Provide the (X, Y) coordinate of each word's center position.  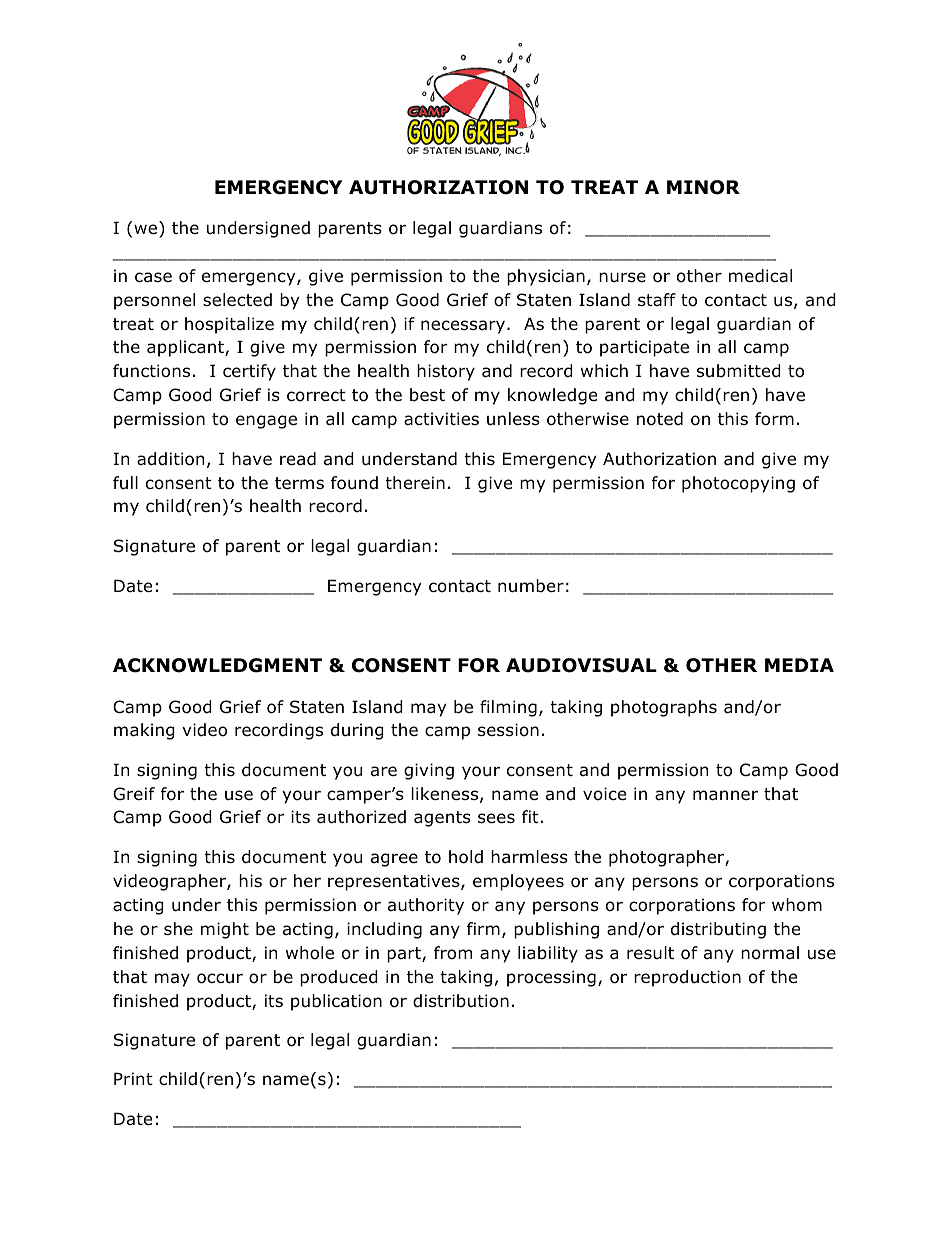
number (531, 586)
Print (133, 1078)
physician (546, 277)
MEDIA (799, 665)
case (153, 277)
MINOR (703, 187)
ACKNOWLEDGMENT (217, 665)
